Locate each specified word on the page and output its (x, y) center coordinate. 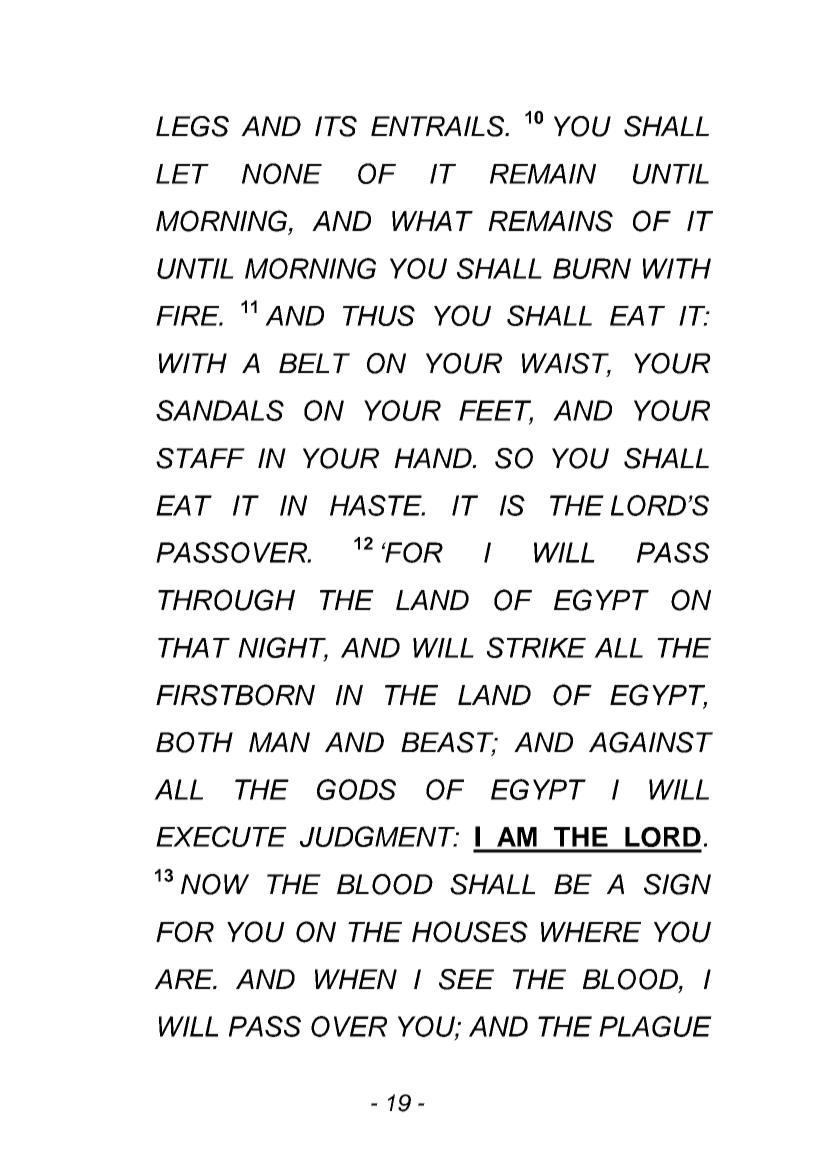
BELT (314, 363)
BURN (592, 268)
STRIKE (536, 647)
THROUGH (226, 600)
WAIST (566, 364)
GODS (356, 789)
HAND (434, 458)
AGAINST (651, 742)
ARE (185, 979)
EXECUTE (221, 836)
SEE (466, 979)
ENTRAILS (439, 126)
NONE (282, 173)
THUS (379, 315)
